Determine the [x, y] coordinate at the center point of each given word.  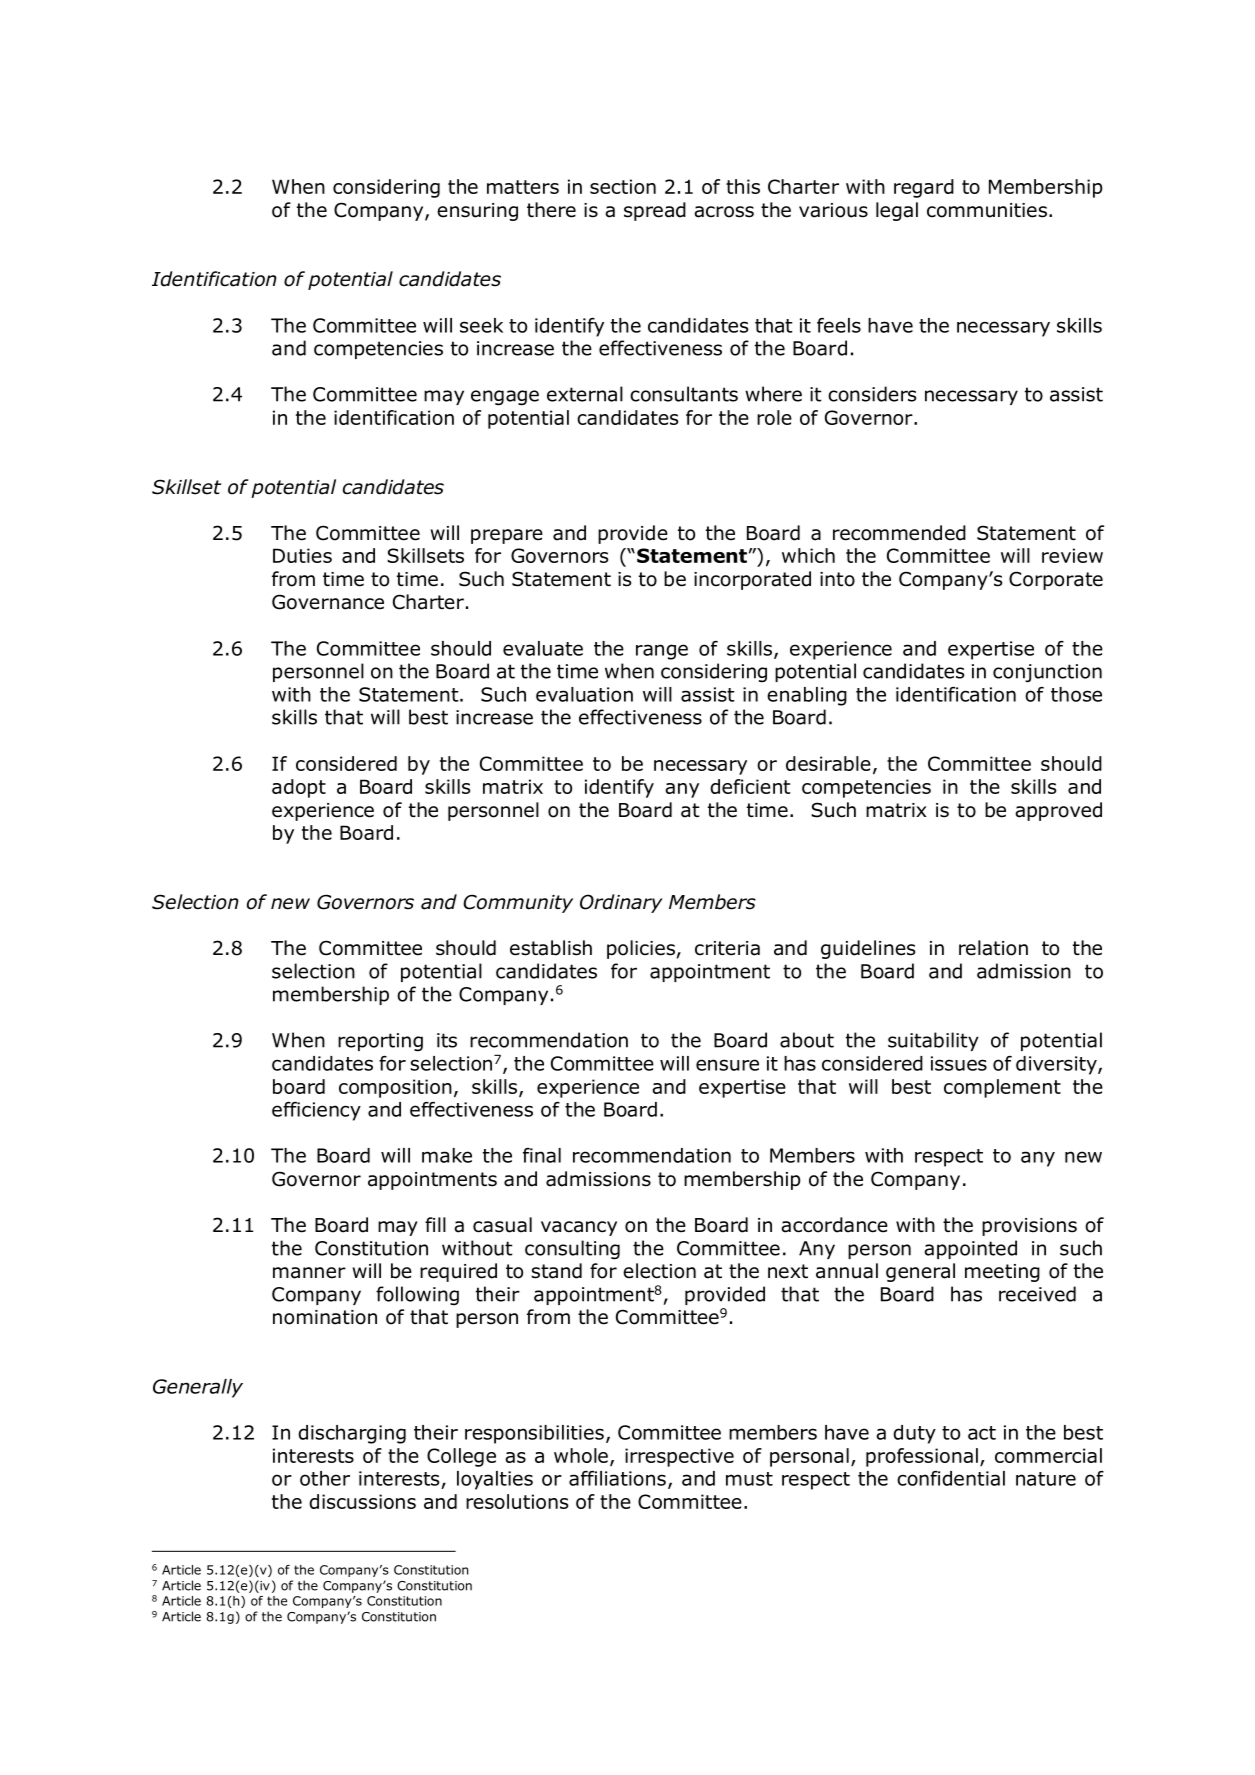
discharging [352, 1434]
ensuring [477, 212]
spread [655, 211]
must [749, 1479]
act [982, 1433]
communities [987, 210]
